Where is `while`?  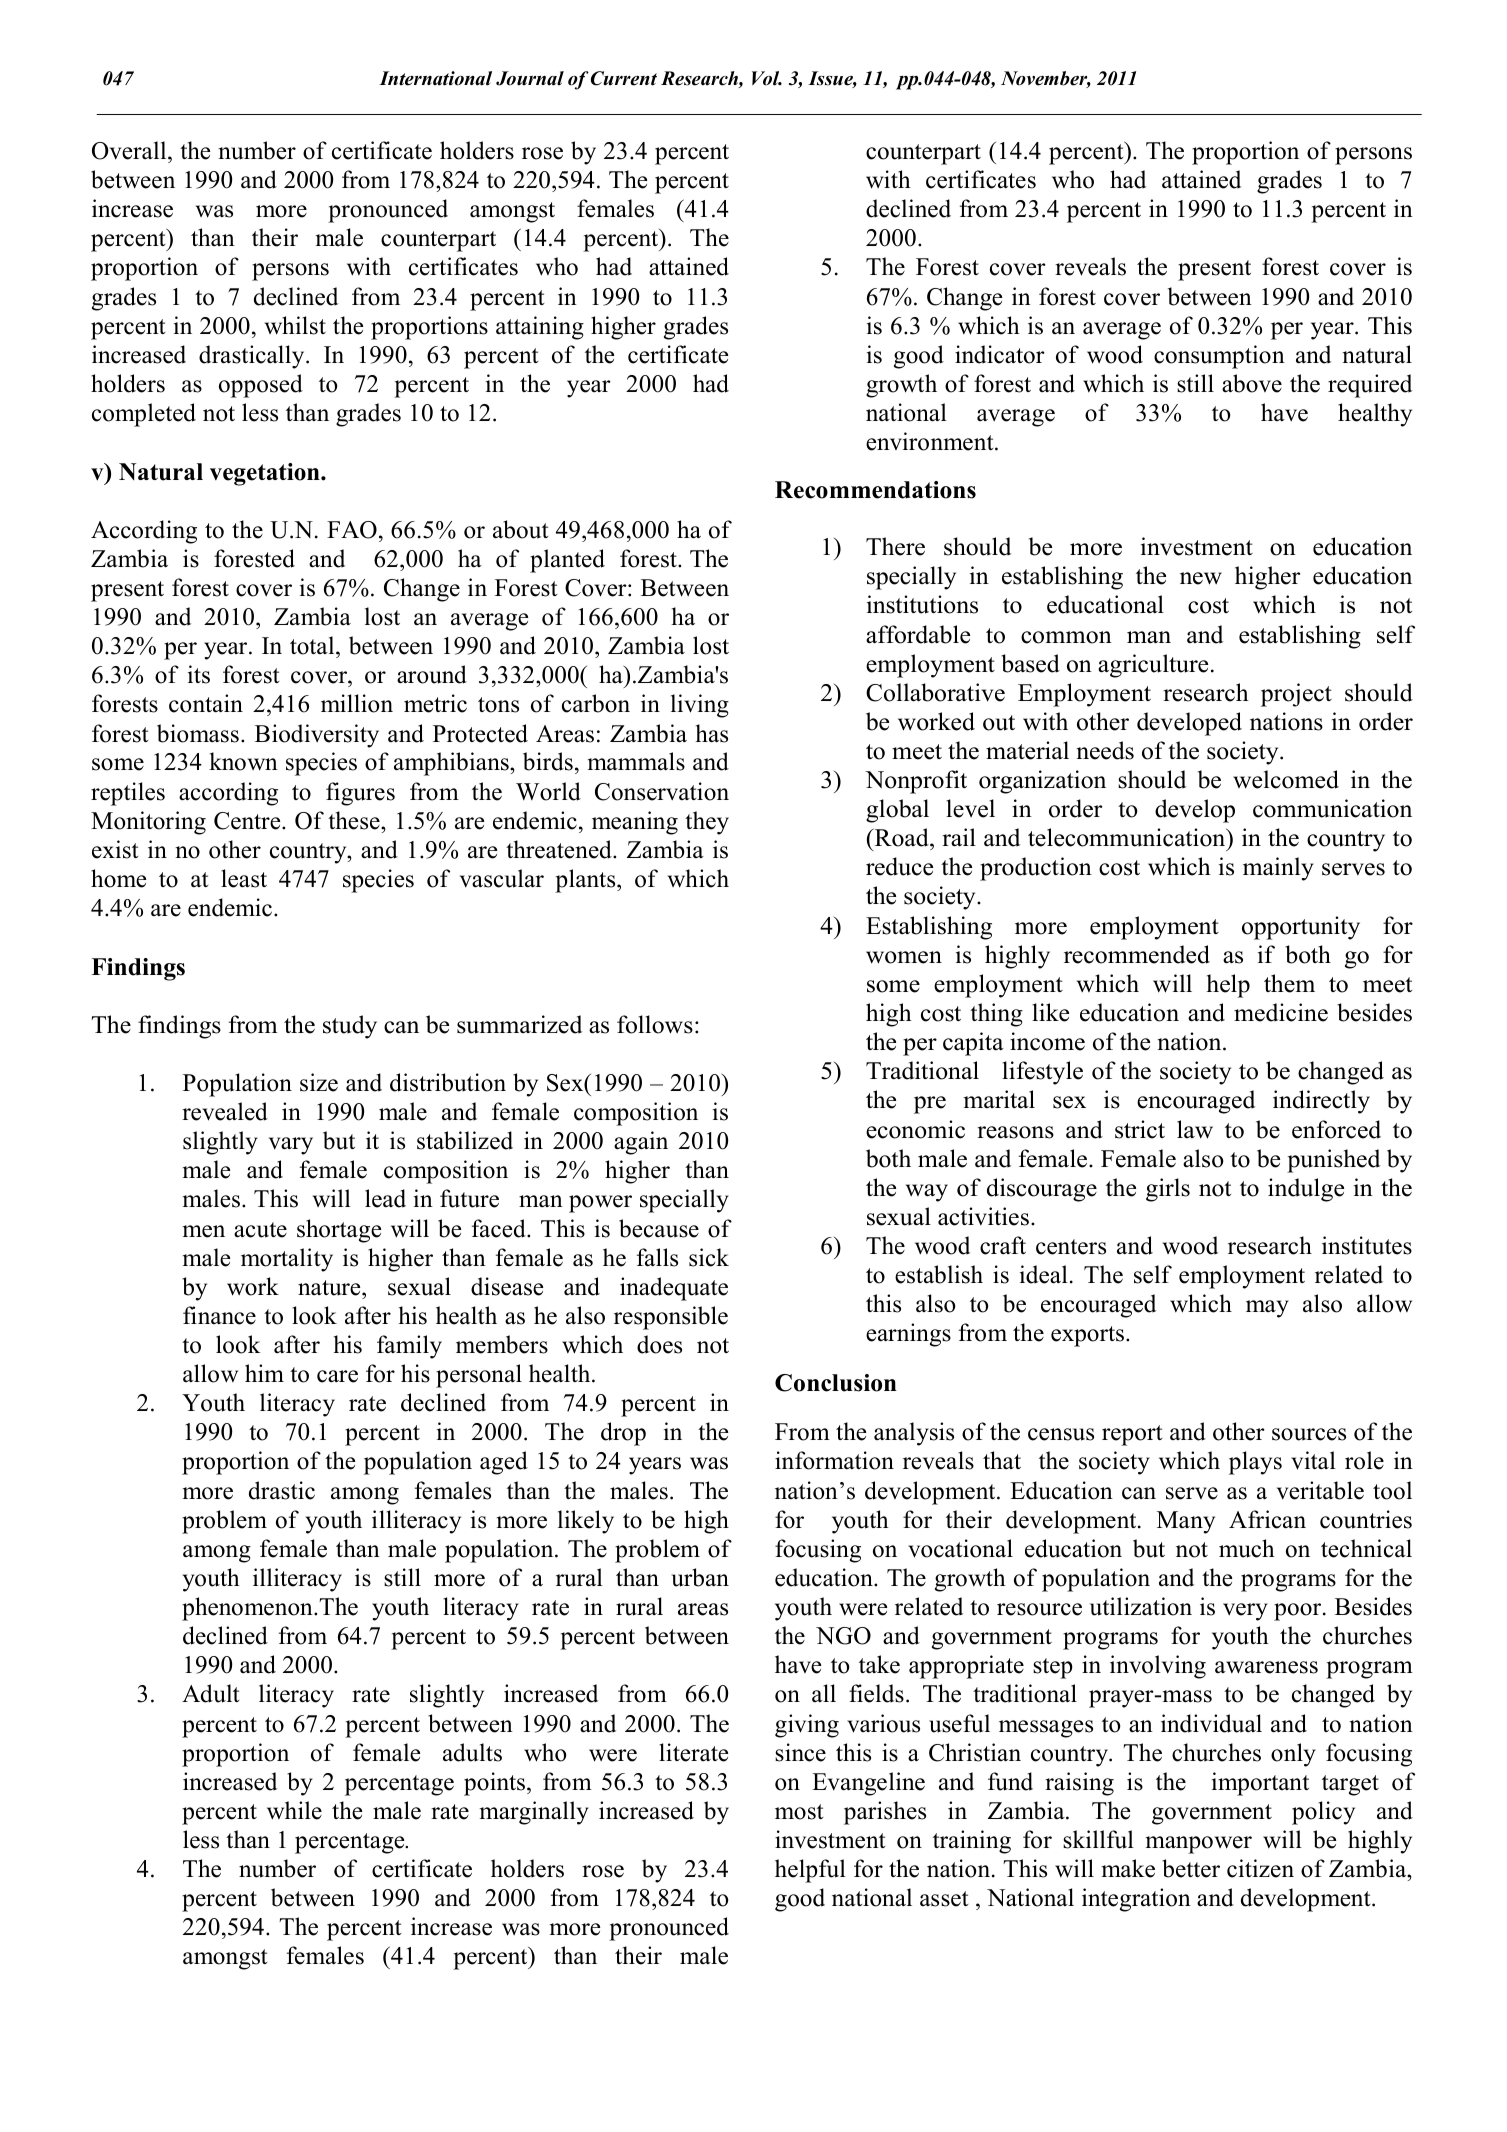 while is located at coordinates (294, 1810).
